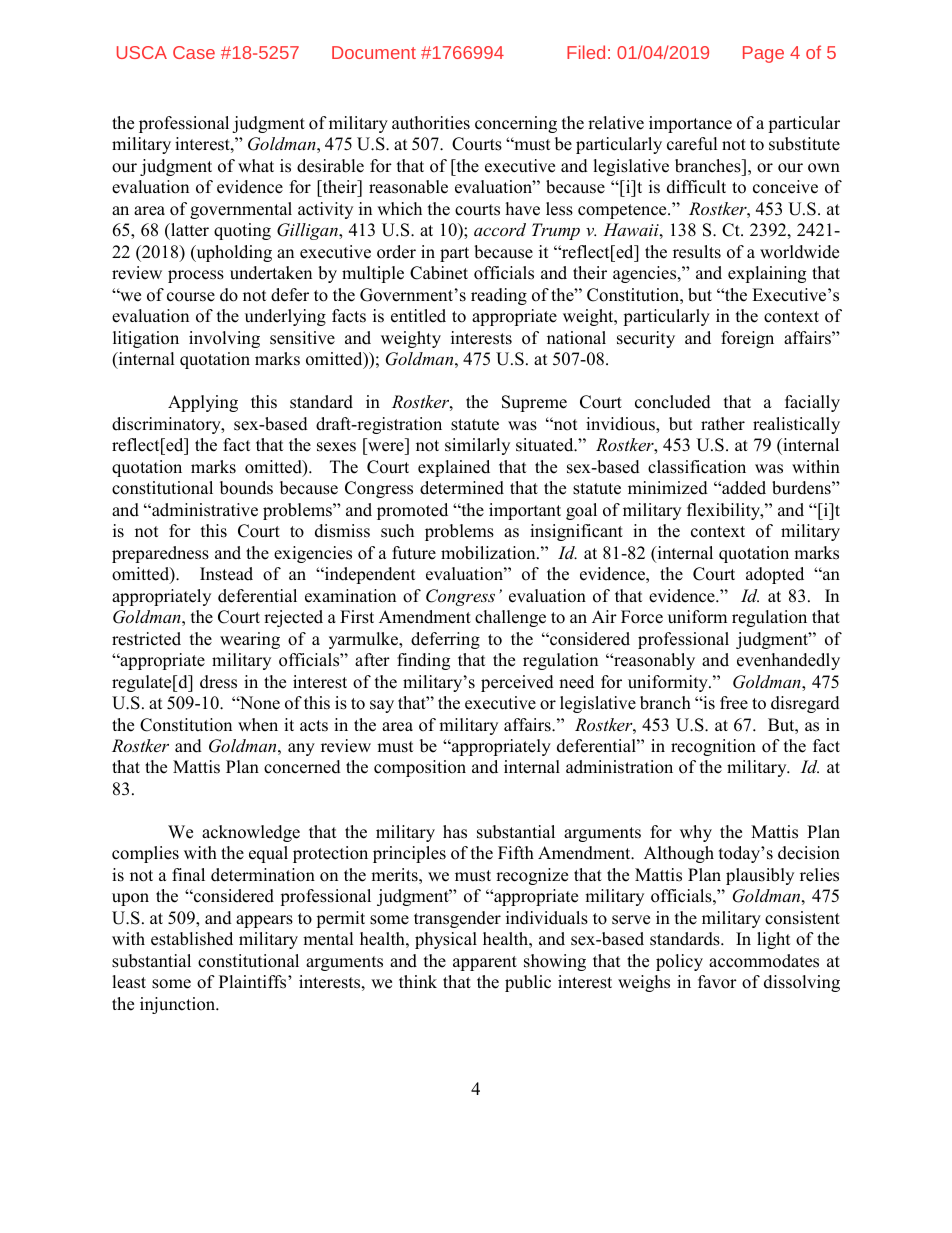  Describe the element at coordinates (485, 963) in the page. I see `apparent` at that location.
